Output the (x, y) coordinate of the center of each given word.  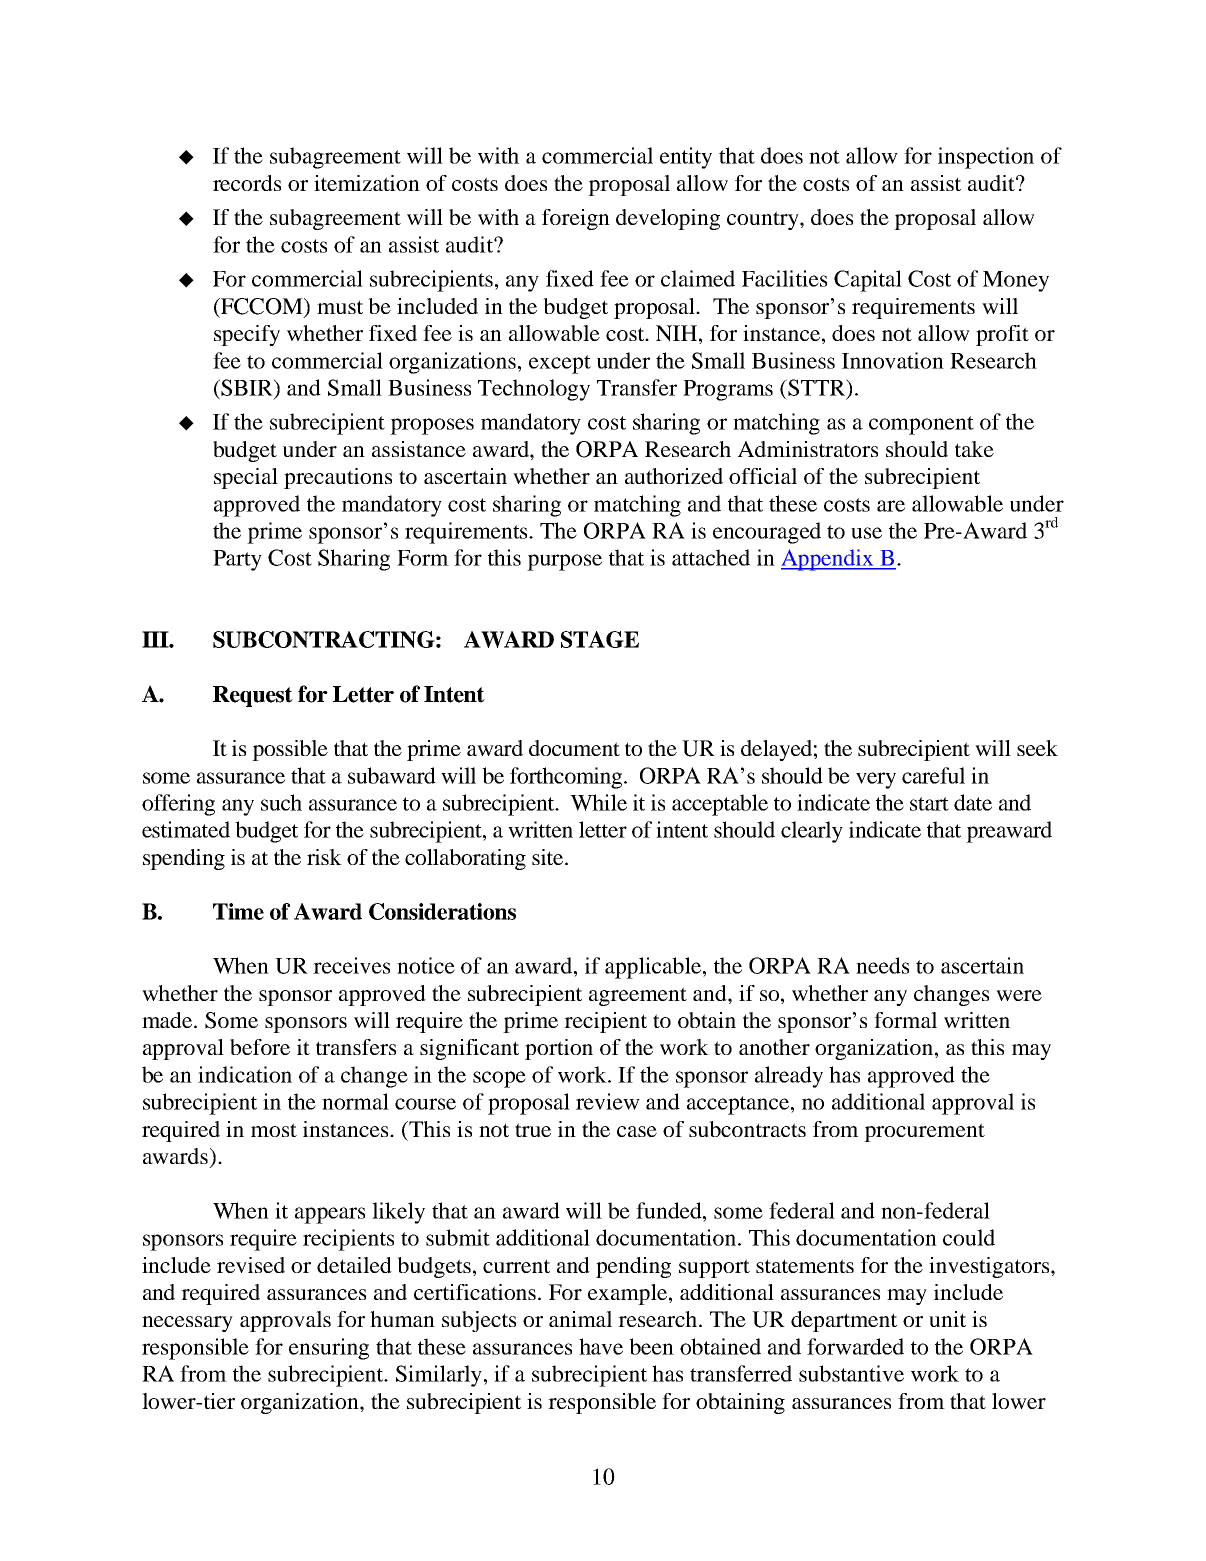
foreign (576, 219)
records (247, 183)
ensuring (329, 1349)
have (601, 1346)
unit (947, 1319)
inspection (986, 158)
